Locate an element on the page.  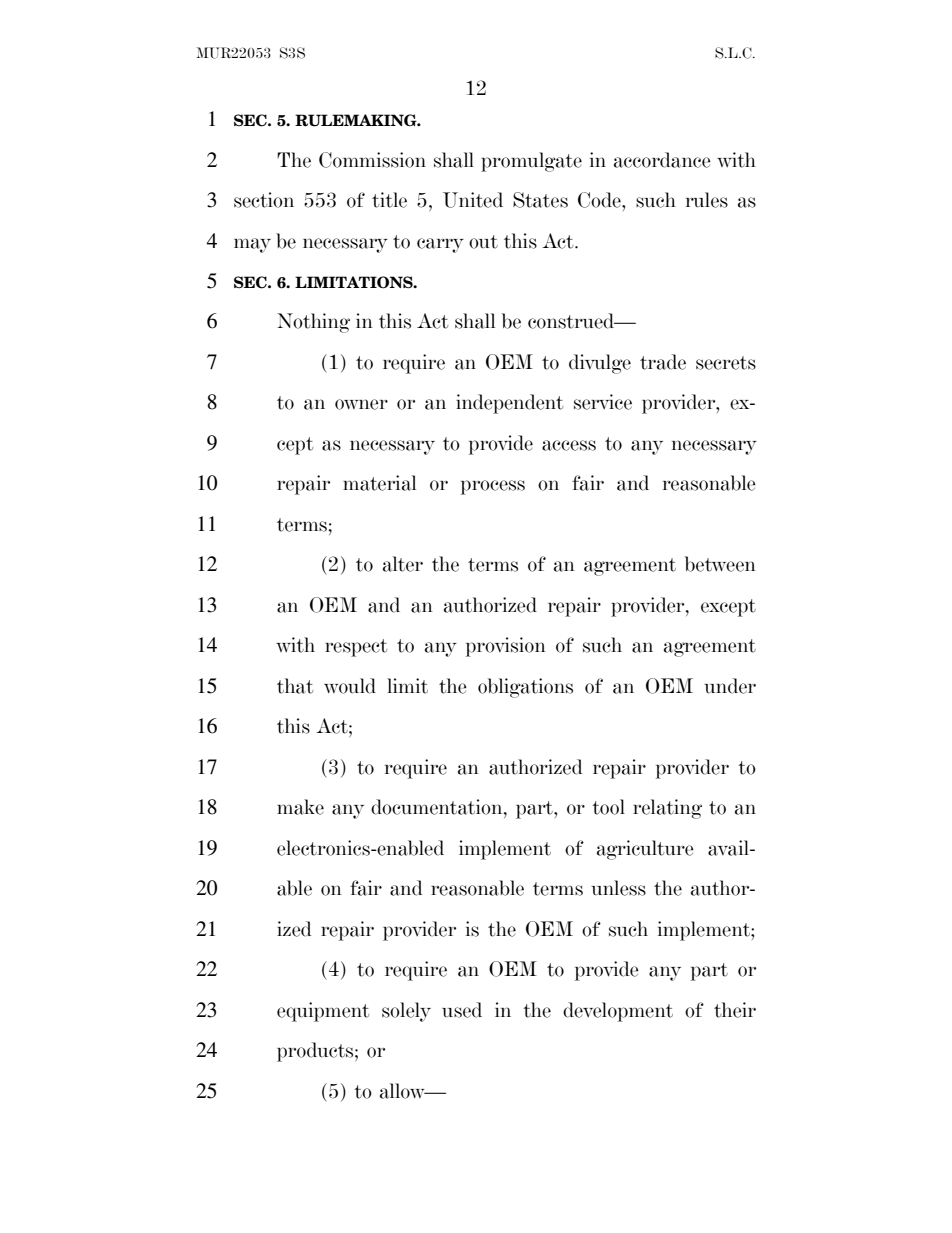
documentation is located at coordinates (438, 807).
